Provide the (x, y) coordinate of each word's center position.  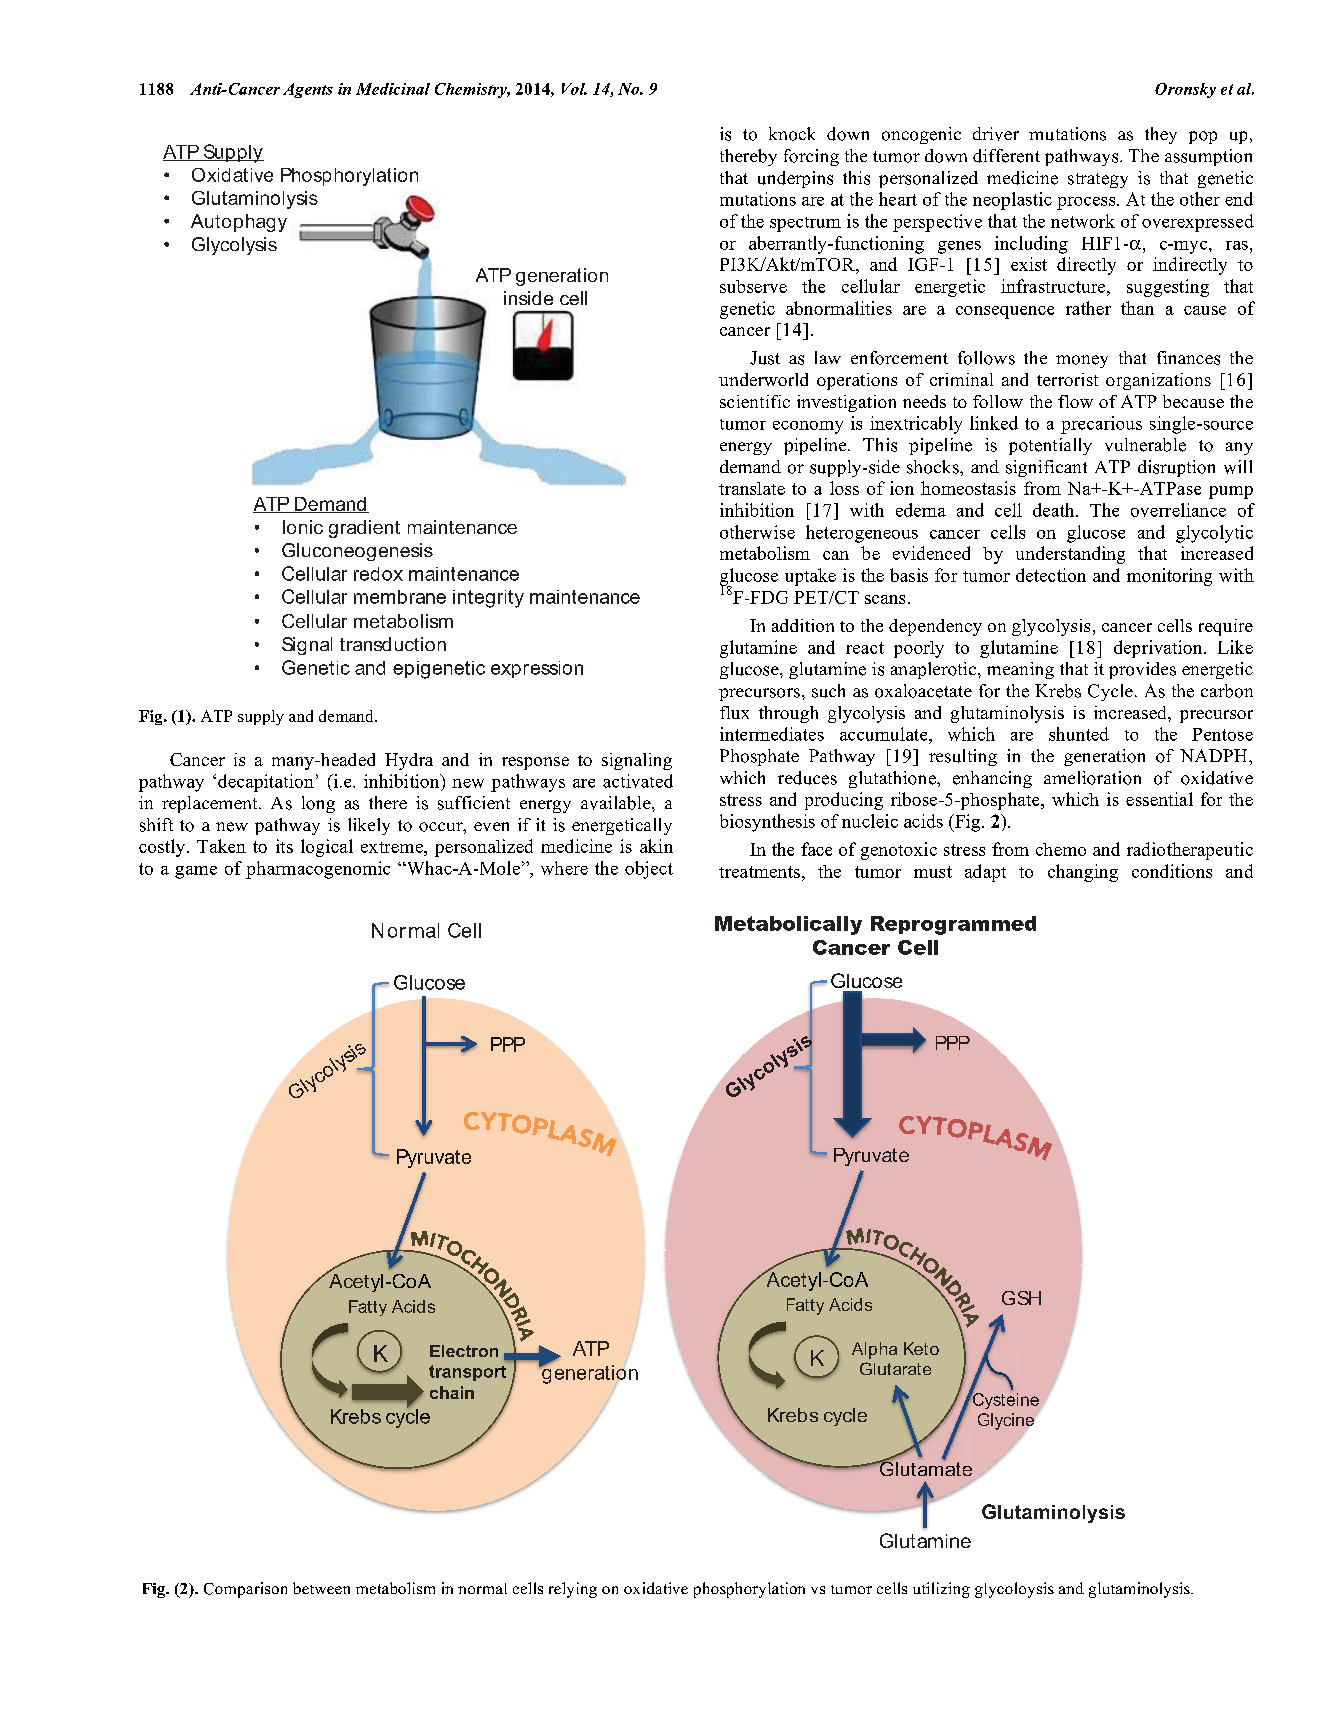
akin (656, 846)
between (321, 1588)
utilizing (941, 1590)
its (284, 846)
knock (792, 134)
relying (573, 1590)
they (1161, 135)
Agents (308, 90)
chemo (1061, 849)
